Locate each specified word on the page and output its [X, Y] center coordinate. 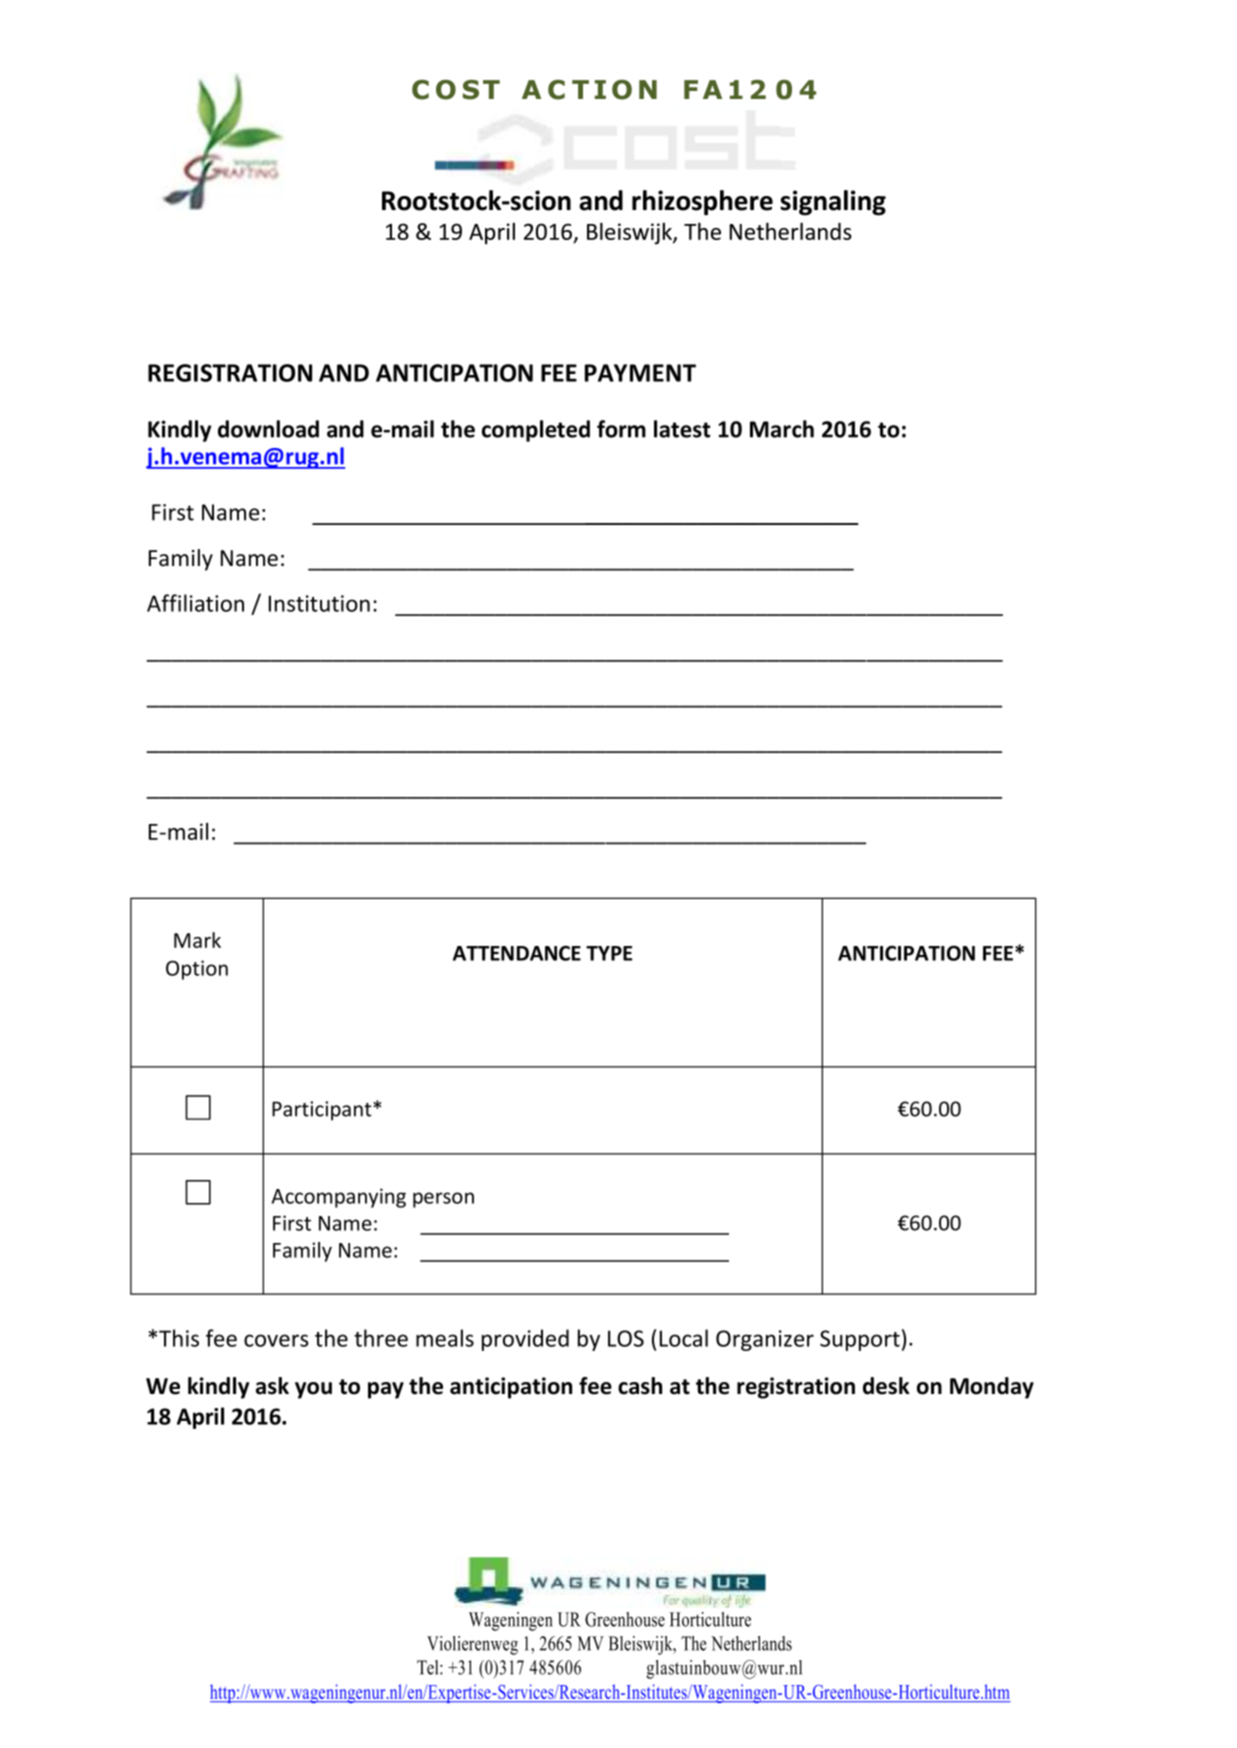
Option [197, 970]
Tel [429, 1667]
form [621, 429]
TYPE [609, 953]
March [782, 429]
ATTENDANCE [517, 953]
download [268, 429]
